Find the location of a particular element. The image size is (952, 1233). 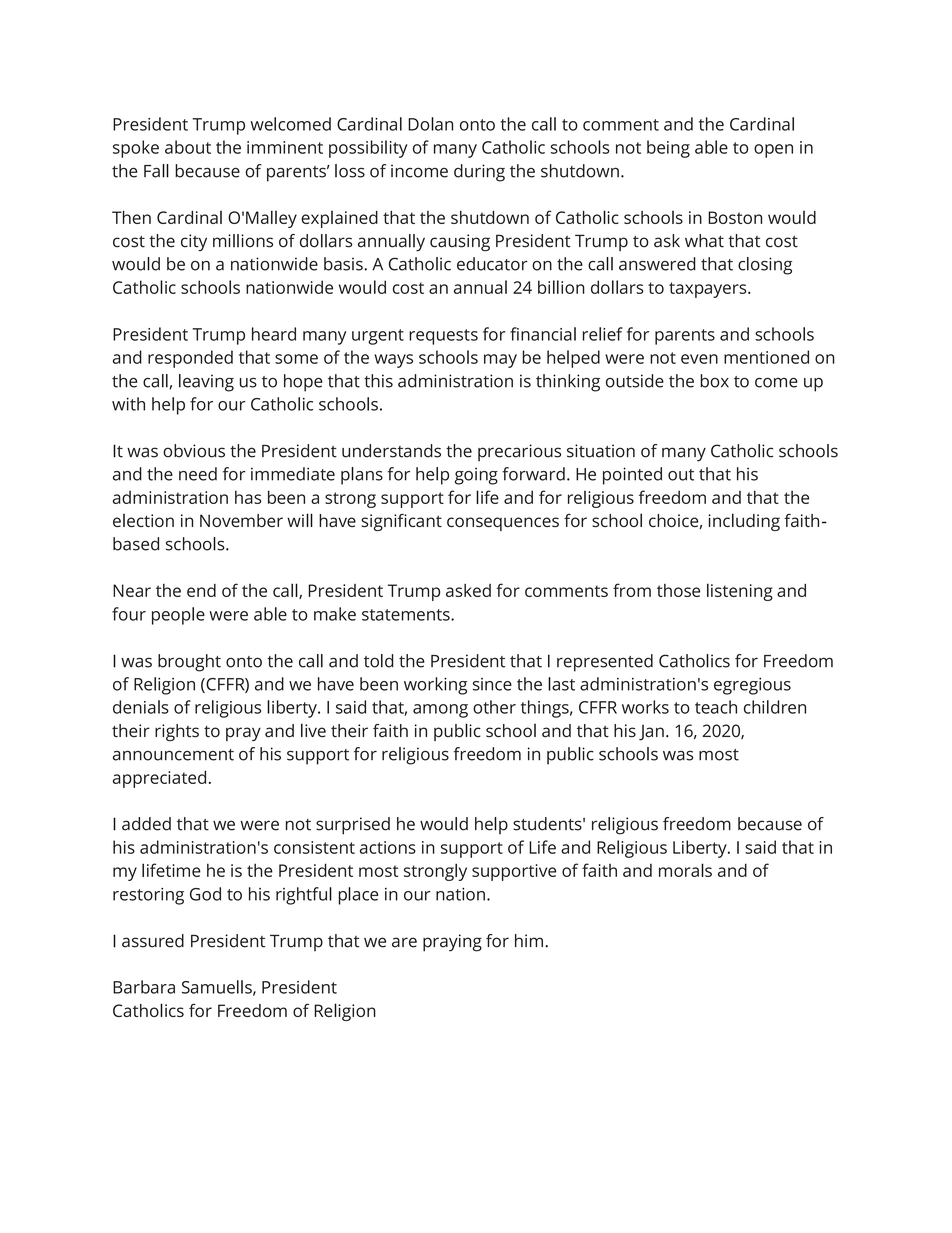

him is located at coordinates (529, 940).
